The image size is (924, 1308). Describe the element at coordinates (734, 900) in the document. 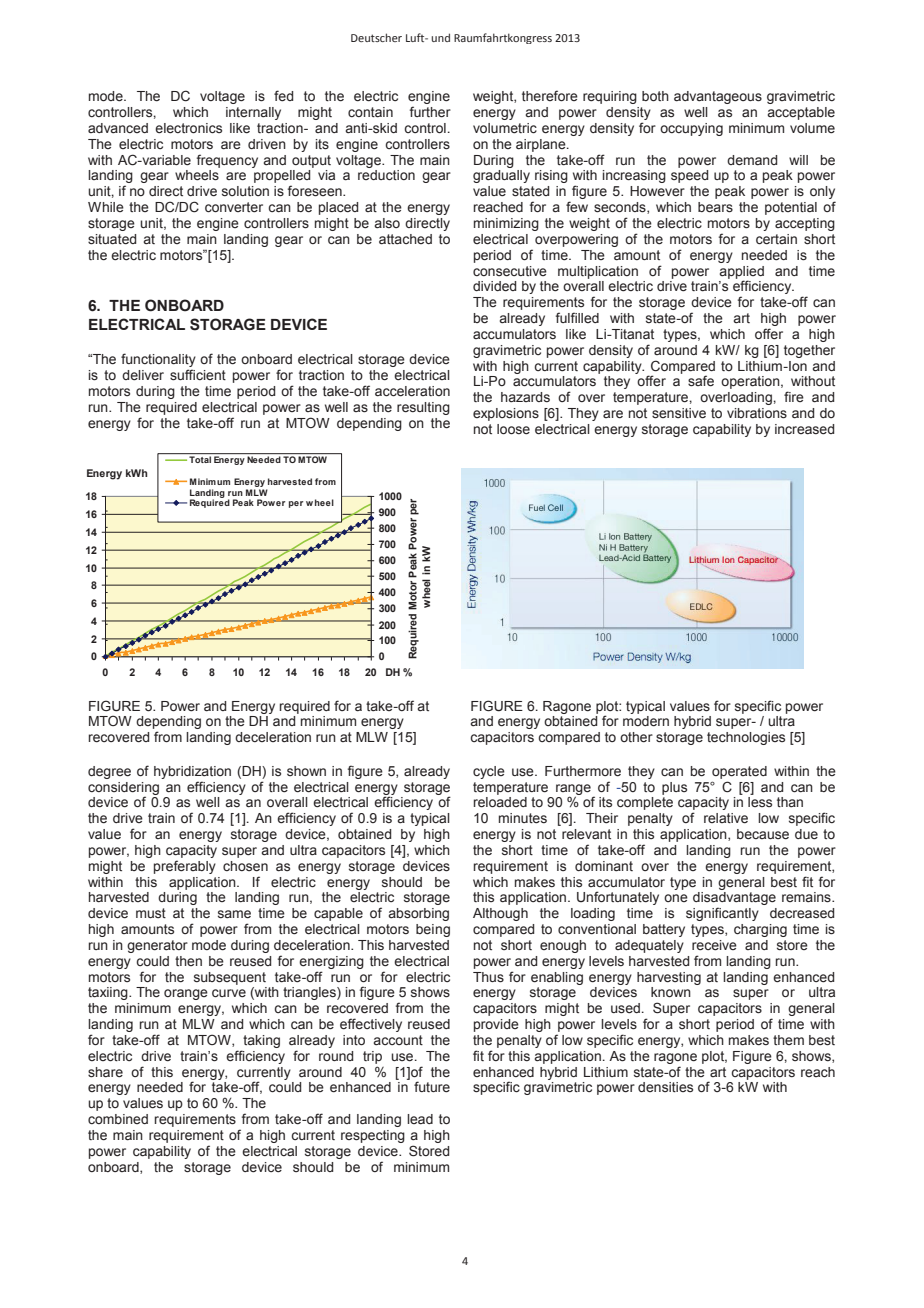

I see `disadvantage` at that location.
